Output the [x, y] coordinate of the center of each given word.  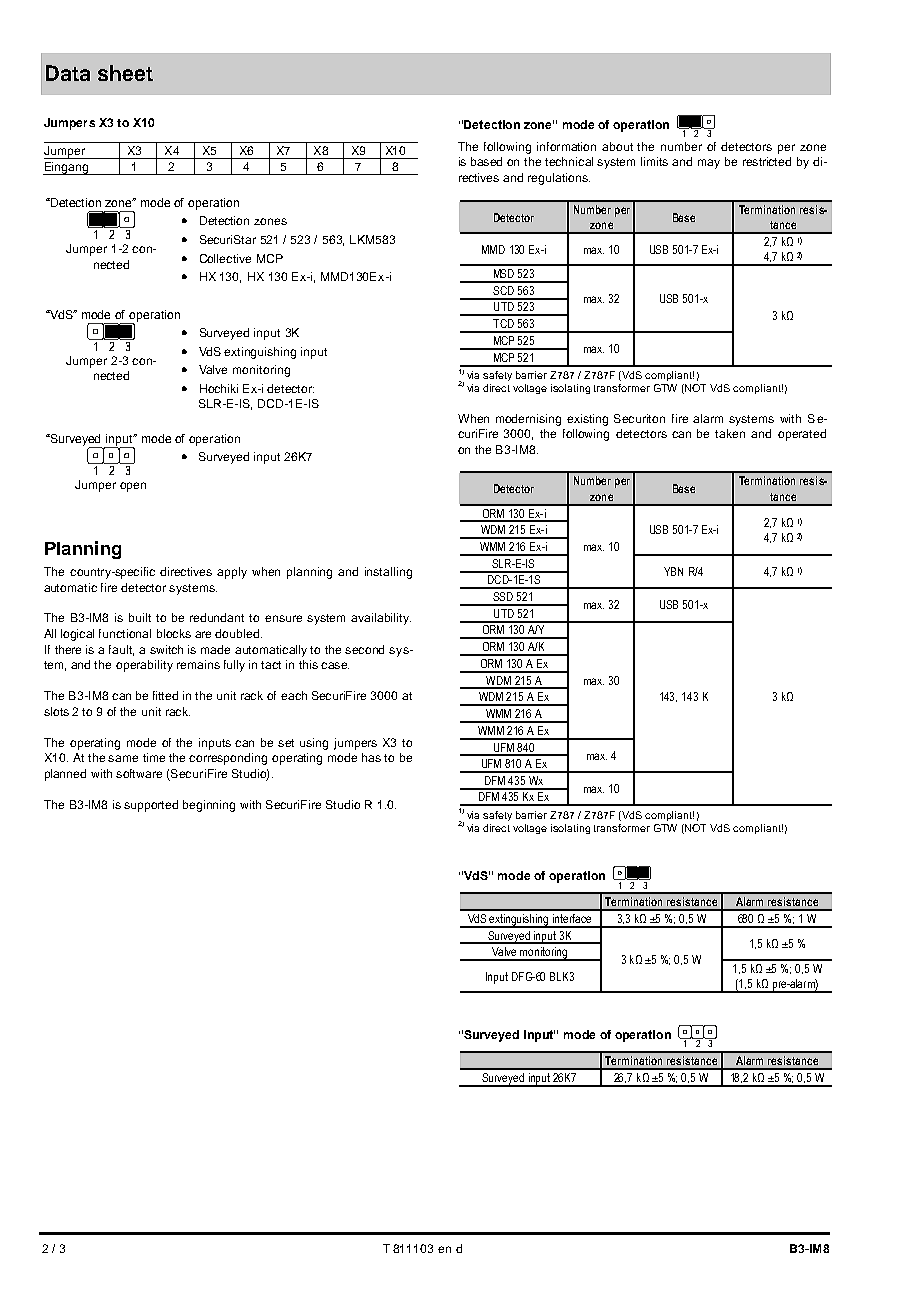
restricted [767, 161]
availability [381, 619]
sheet [125, 73]
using [314, 744]
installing [388, 573]
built [140, 617]
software [139, 773]
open [133, 487]
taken [730, 433]
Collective [225, 258]
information [566, 146]
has [371, 757]
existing [587, 420]
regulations [559, 179]
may [709, 164]
